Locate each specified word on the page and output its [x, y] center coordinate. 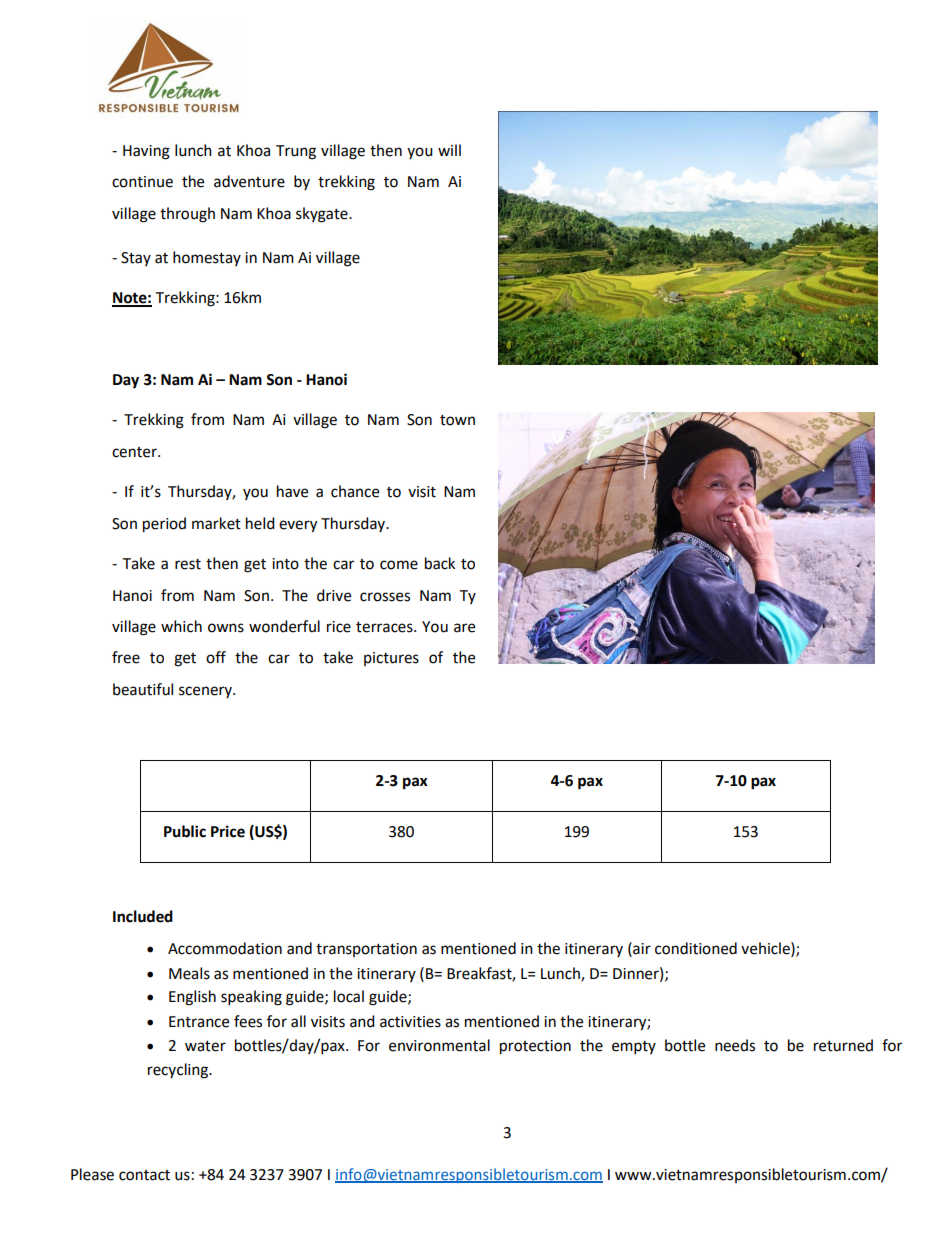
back [440, 563]
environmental [439, 1045]
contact [144, 1175]
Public [185, 831]
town [457, 420]
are [464, 628]
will [449, 150]
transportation [366, 950]
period [164, 525]
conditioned [696, 948]
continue [142, 182]
